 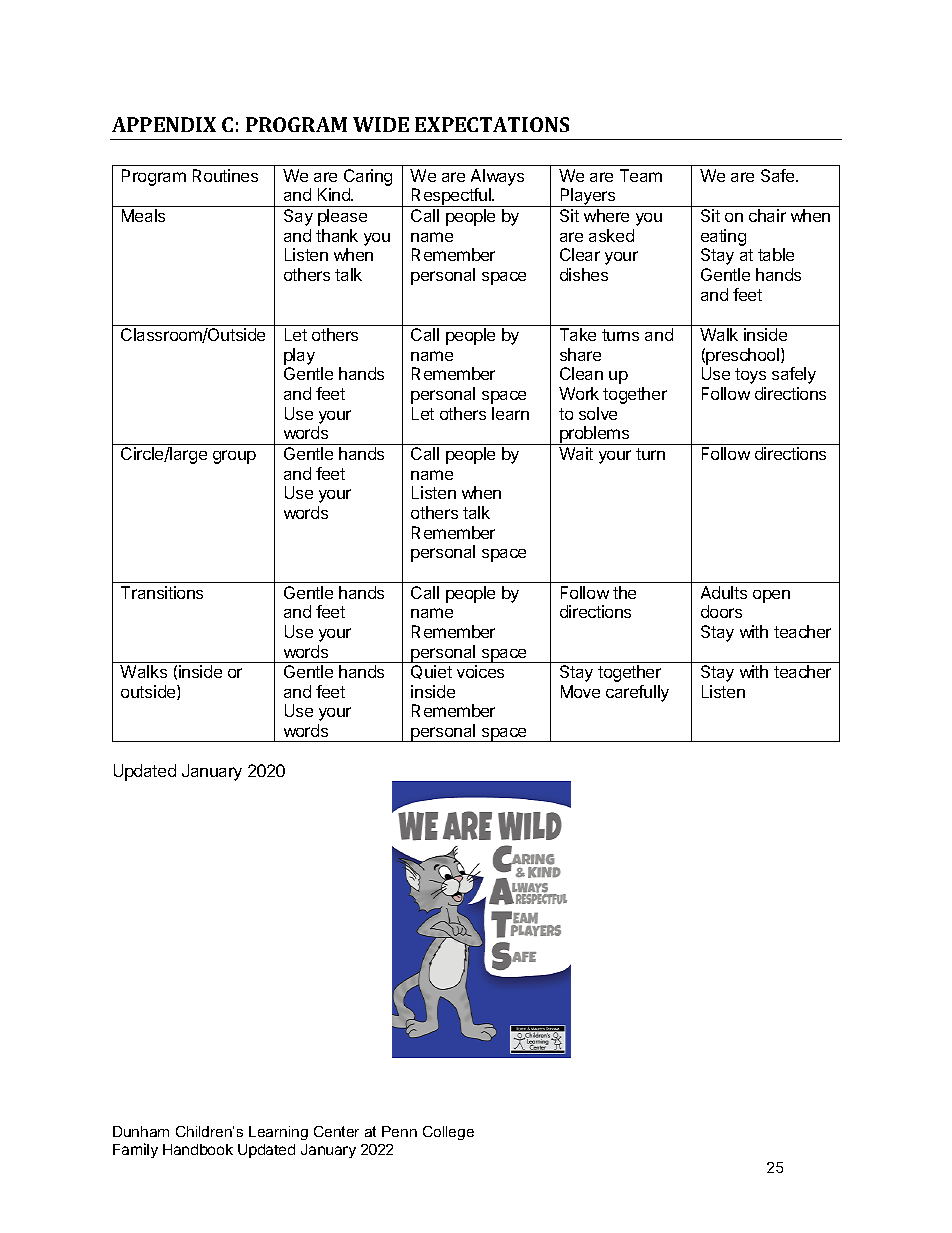 What do you see at coordinates (448, 1133) in the document?
I see `College` at bounding box center [448, 1133].
